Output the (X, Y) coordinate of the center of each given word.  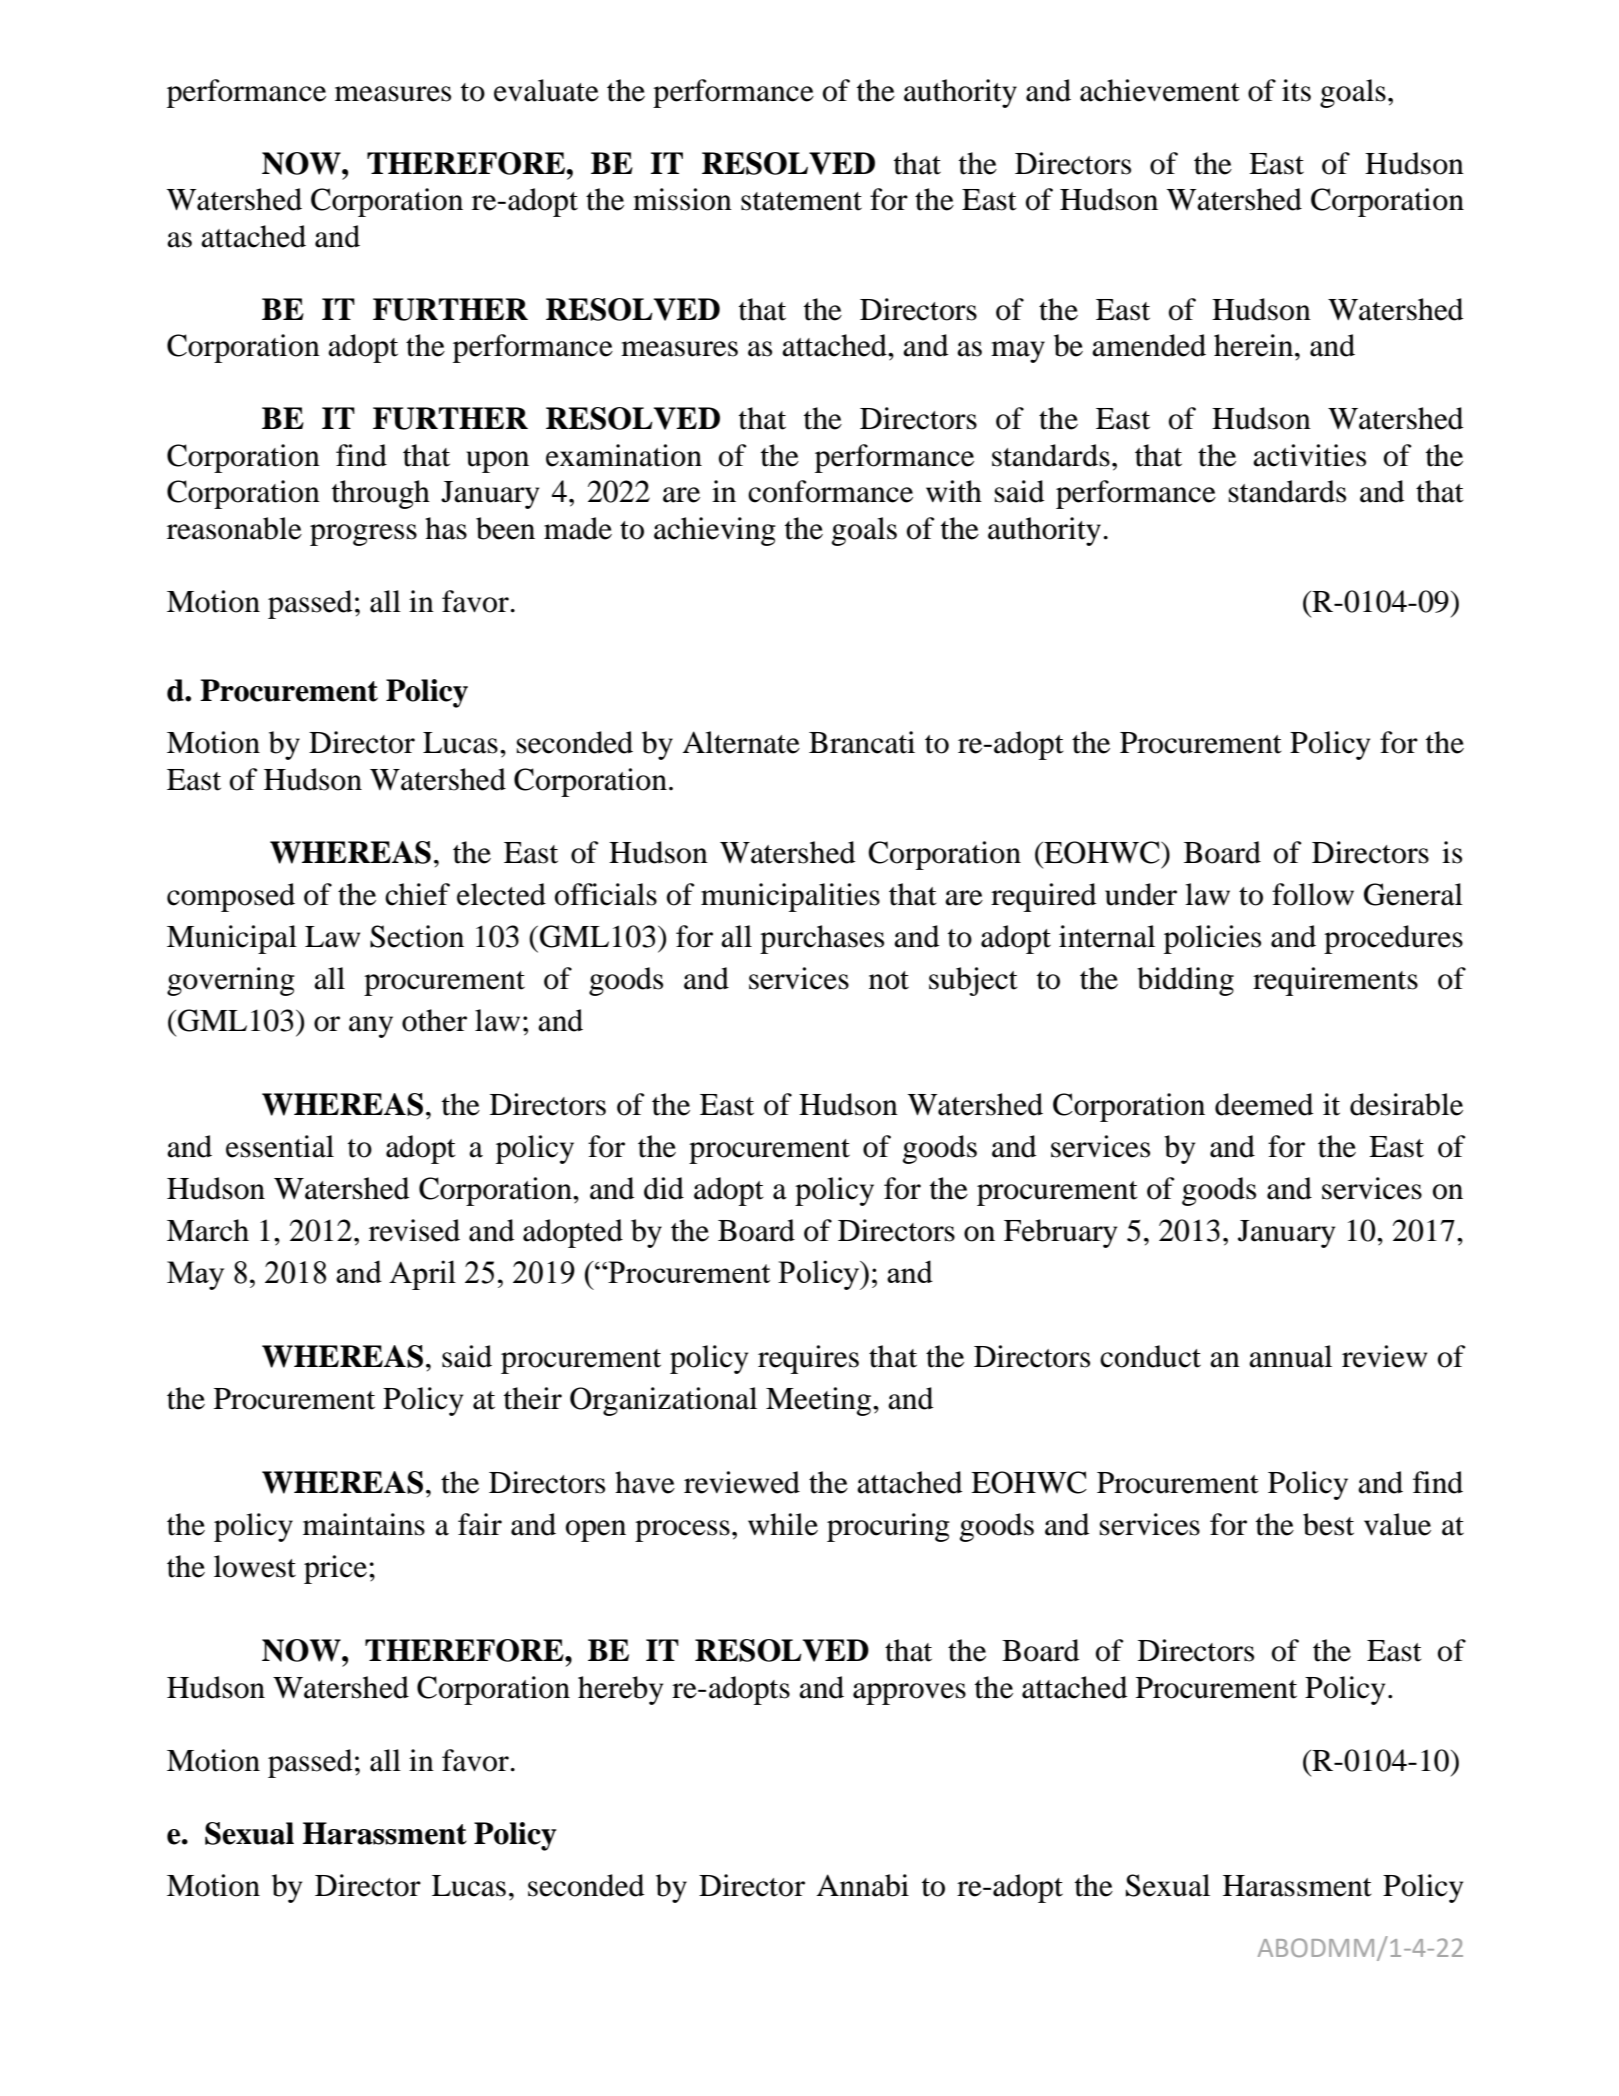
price (335, 1569)
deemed (1264, 1104)
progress (363, 535)
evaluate (546, 90)
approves (909, 1694)
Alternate (741, 742)
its (1296, 90)
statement (801, 201)
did (664, 1188)
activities (1309, 455)
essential (280, 1146)
